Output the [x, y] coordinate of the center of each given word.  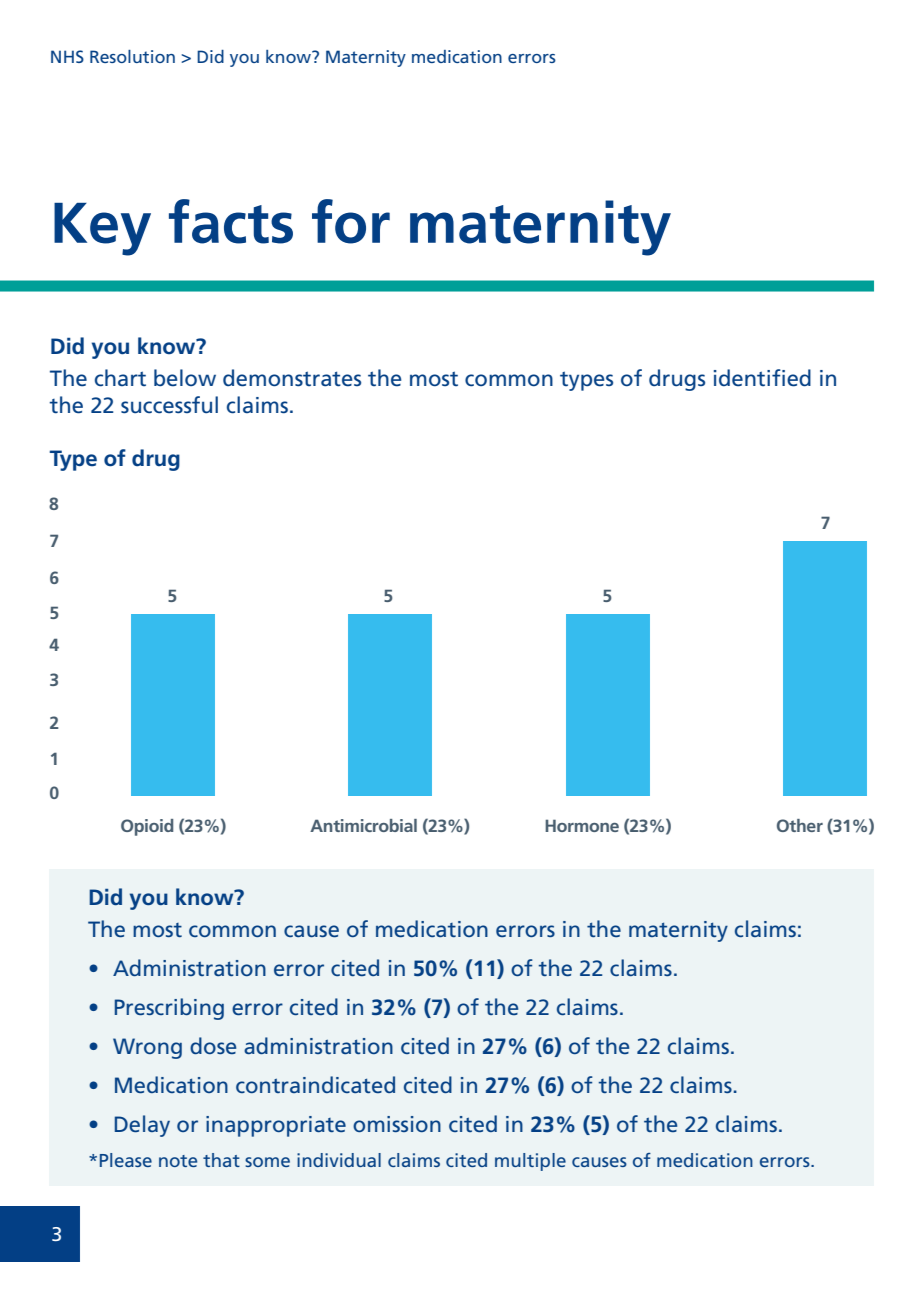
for [351, 221]
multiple [530, 1162]
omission [397, 1124]
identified [762, 378]
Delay [142, 1126]
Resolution [132, 56]
